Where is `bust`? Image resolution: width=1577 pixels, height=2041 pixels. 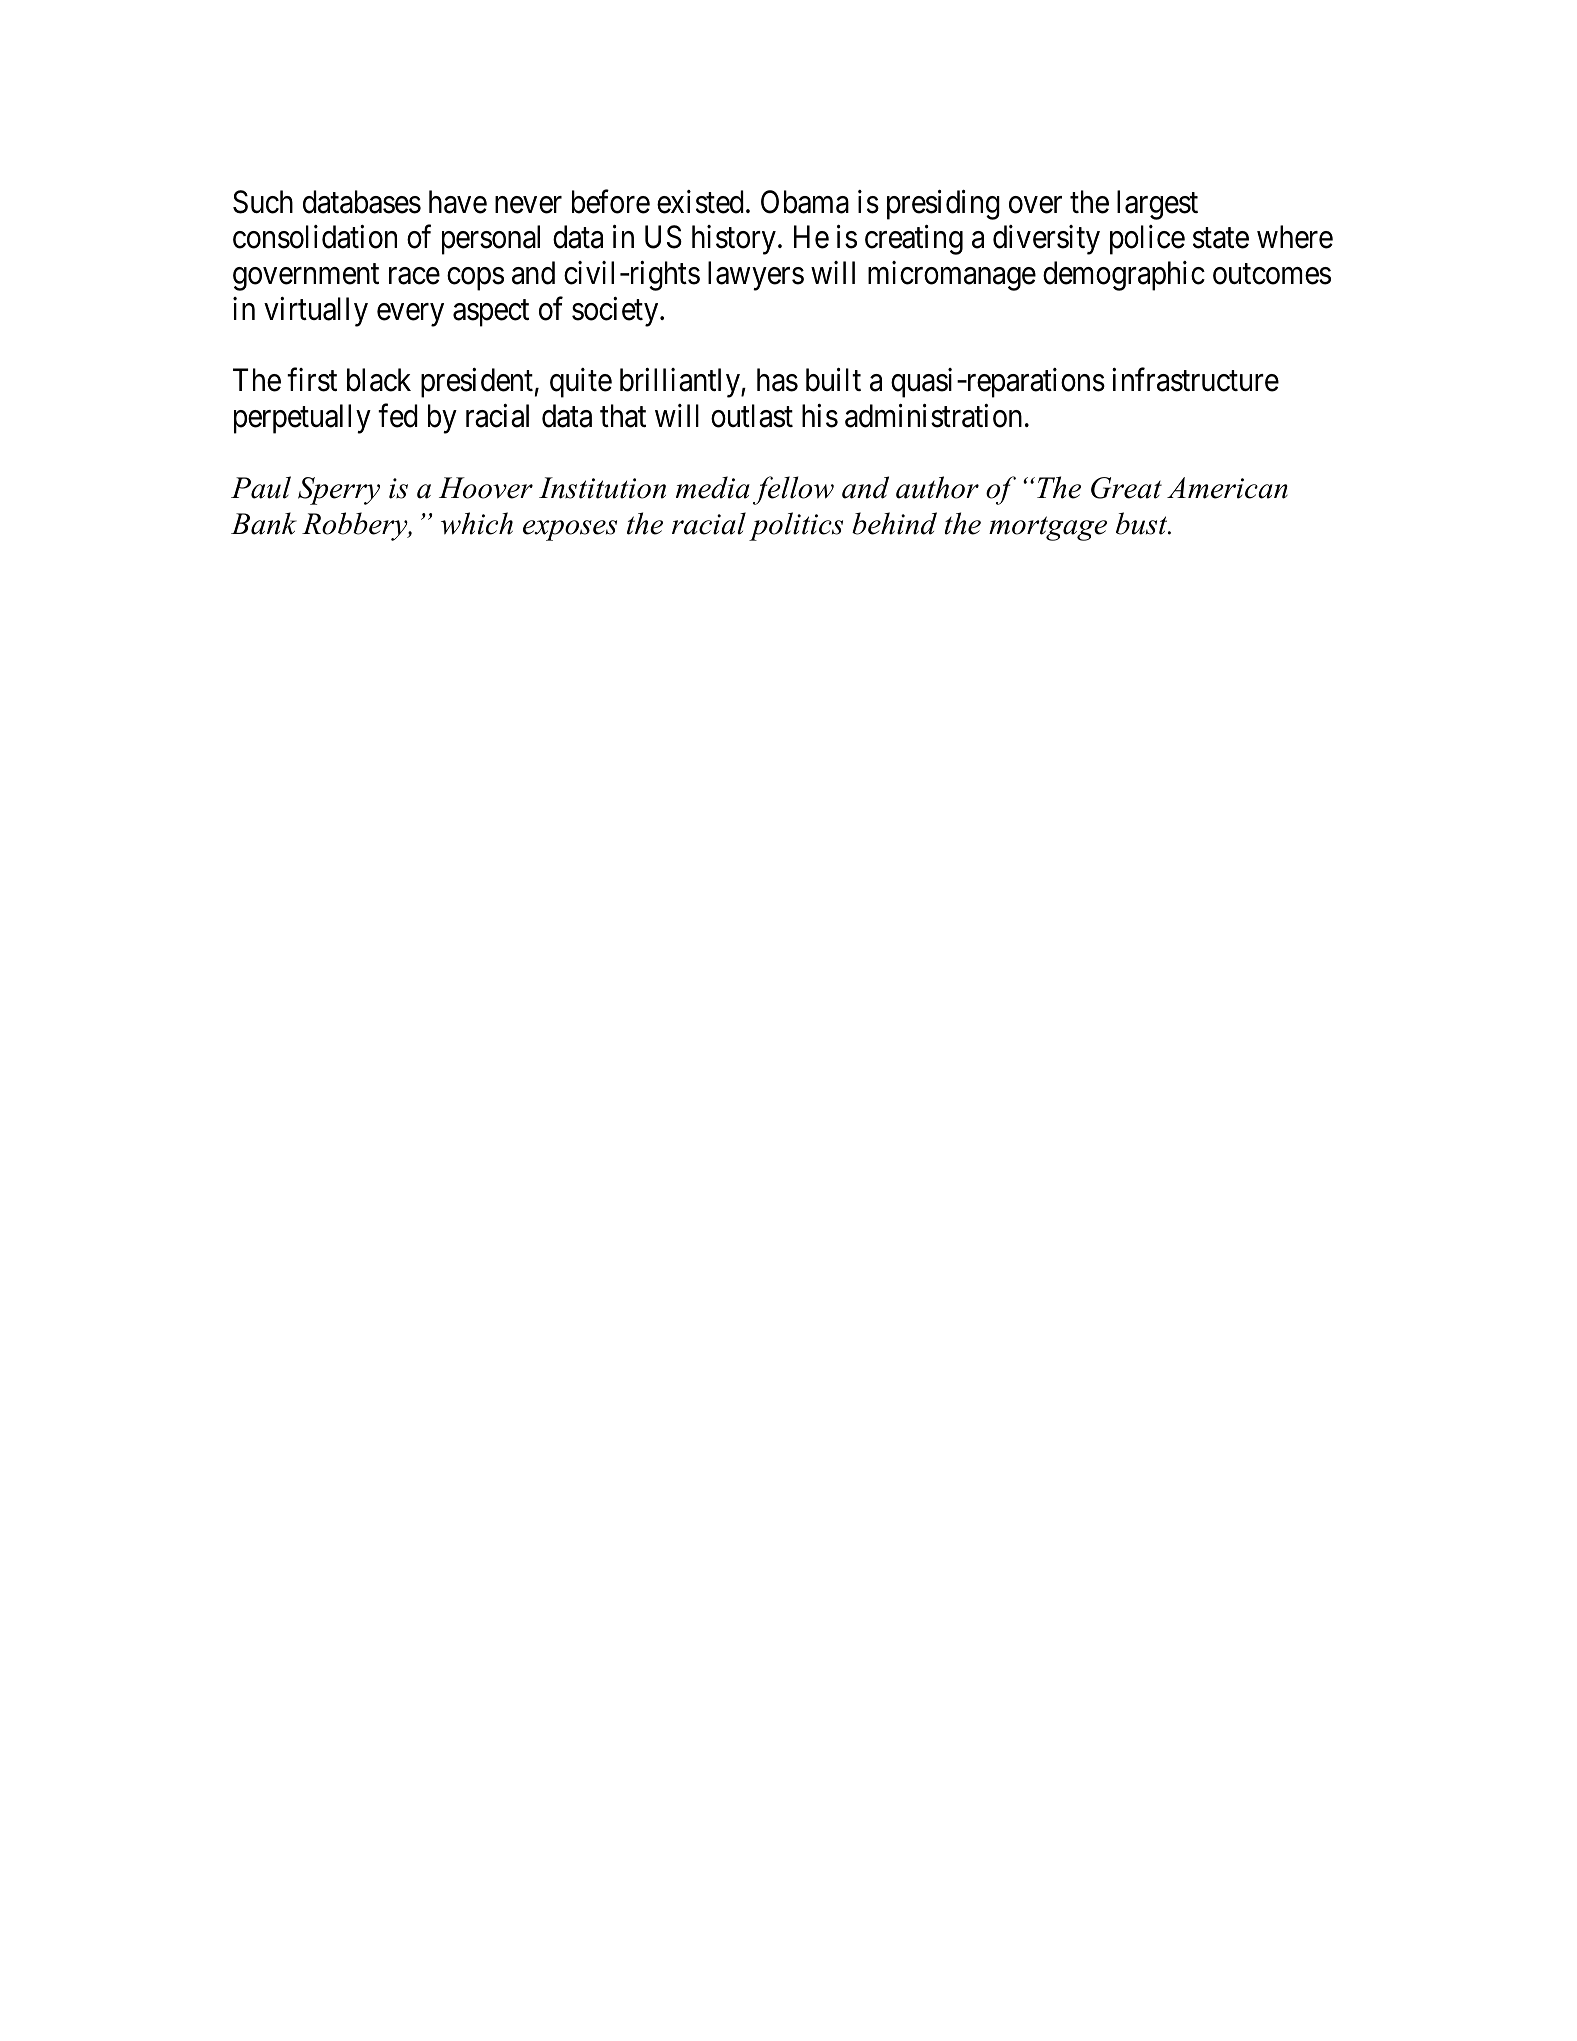 bust is located at coordinates (1143, 523).
